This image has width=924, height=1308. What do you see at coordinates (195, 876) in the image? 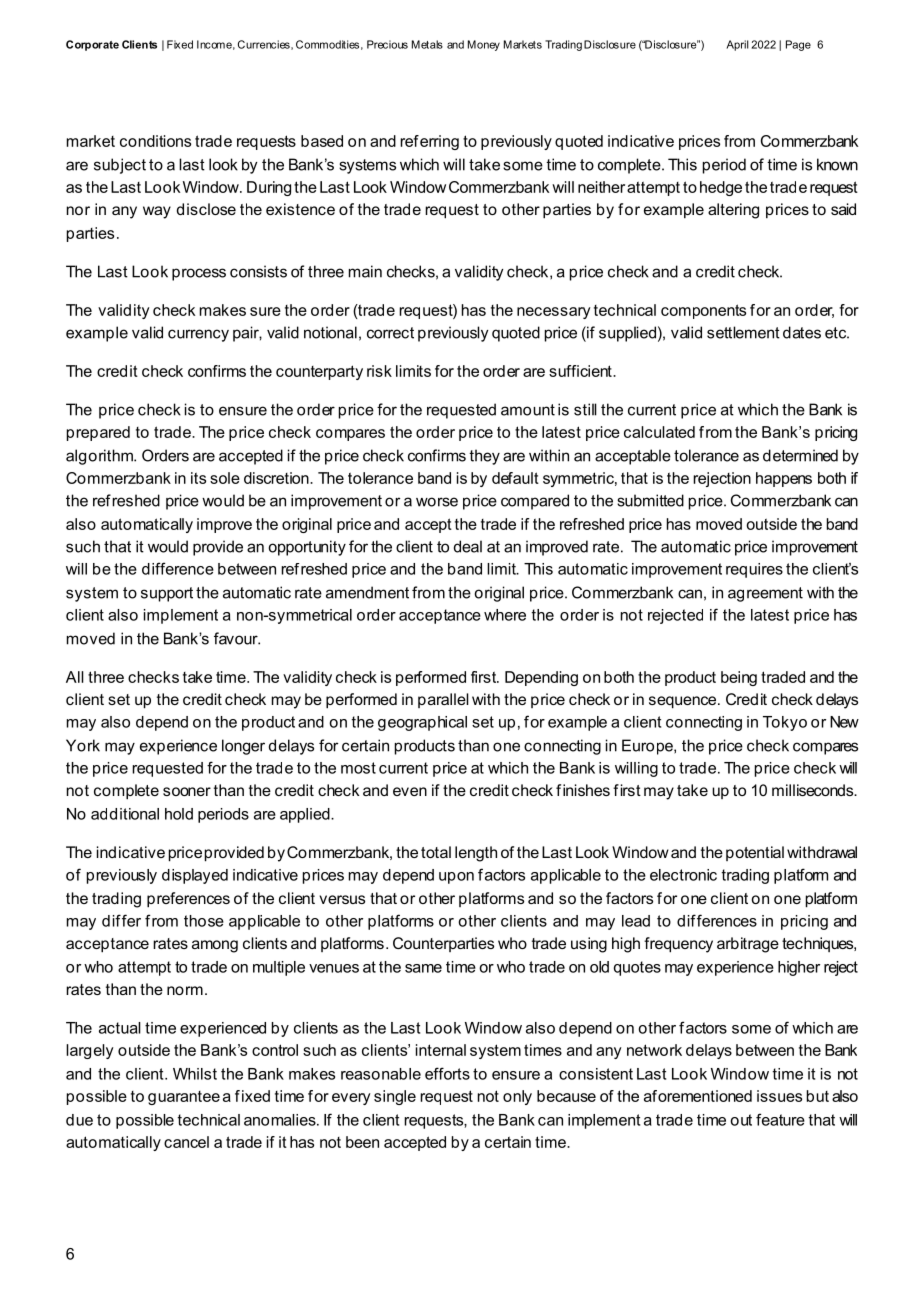
I see `displayed` at bounding box center [195, 876].
